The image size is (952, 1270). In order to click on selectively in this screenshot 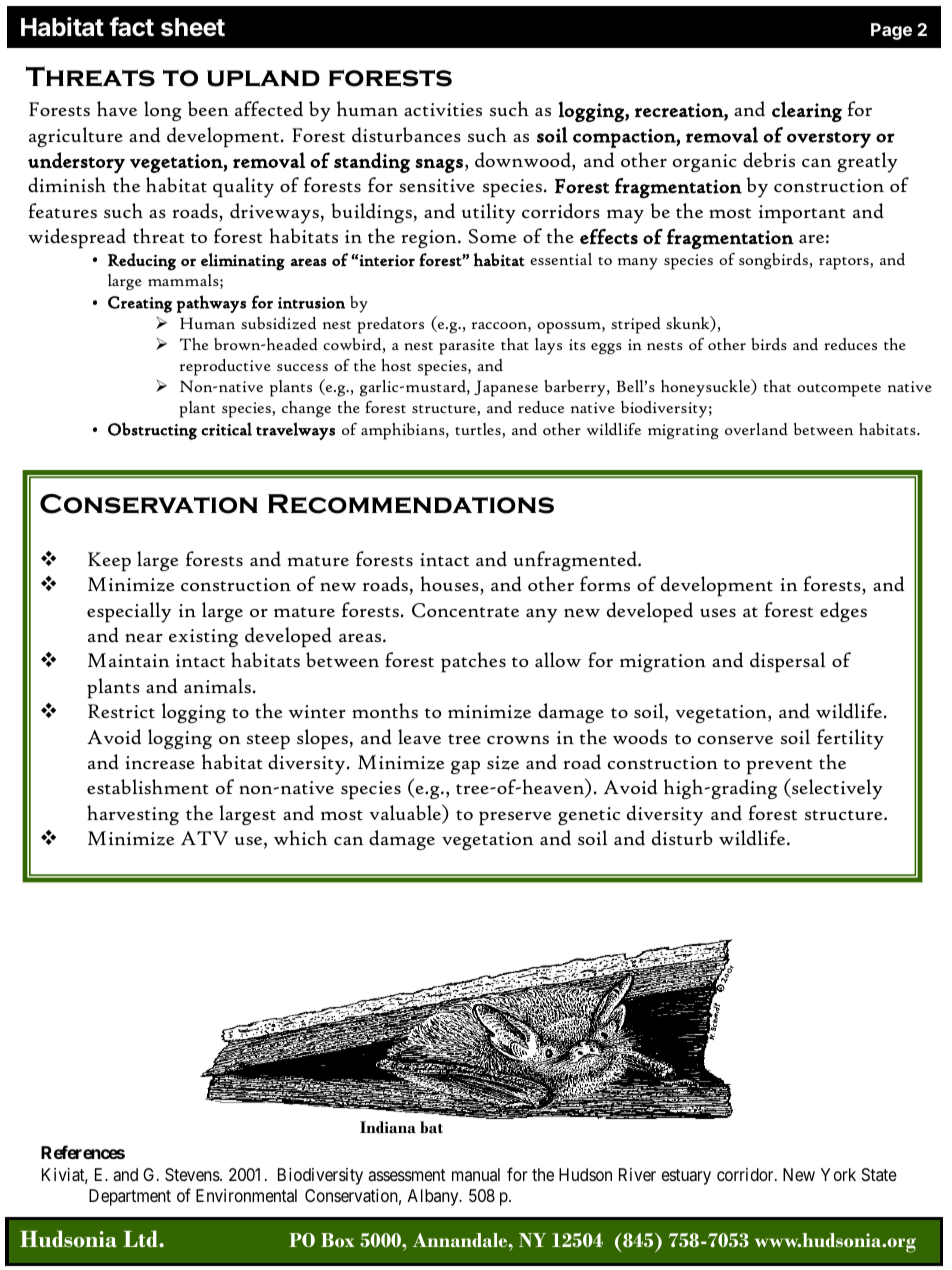, I will do `click(836, 789)`.
